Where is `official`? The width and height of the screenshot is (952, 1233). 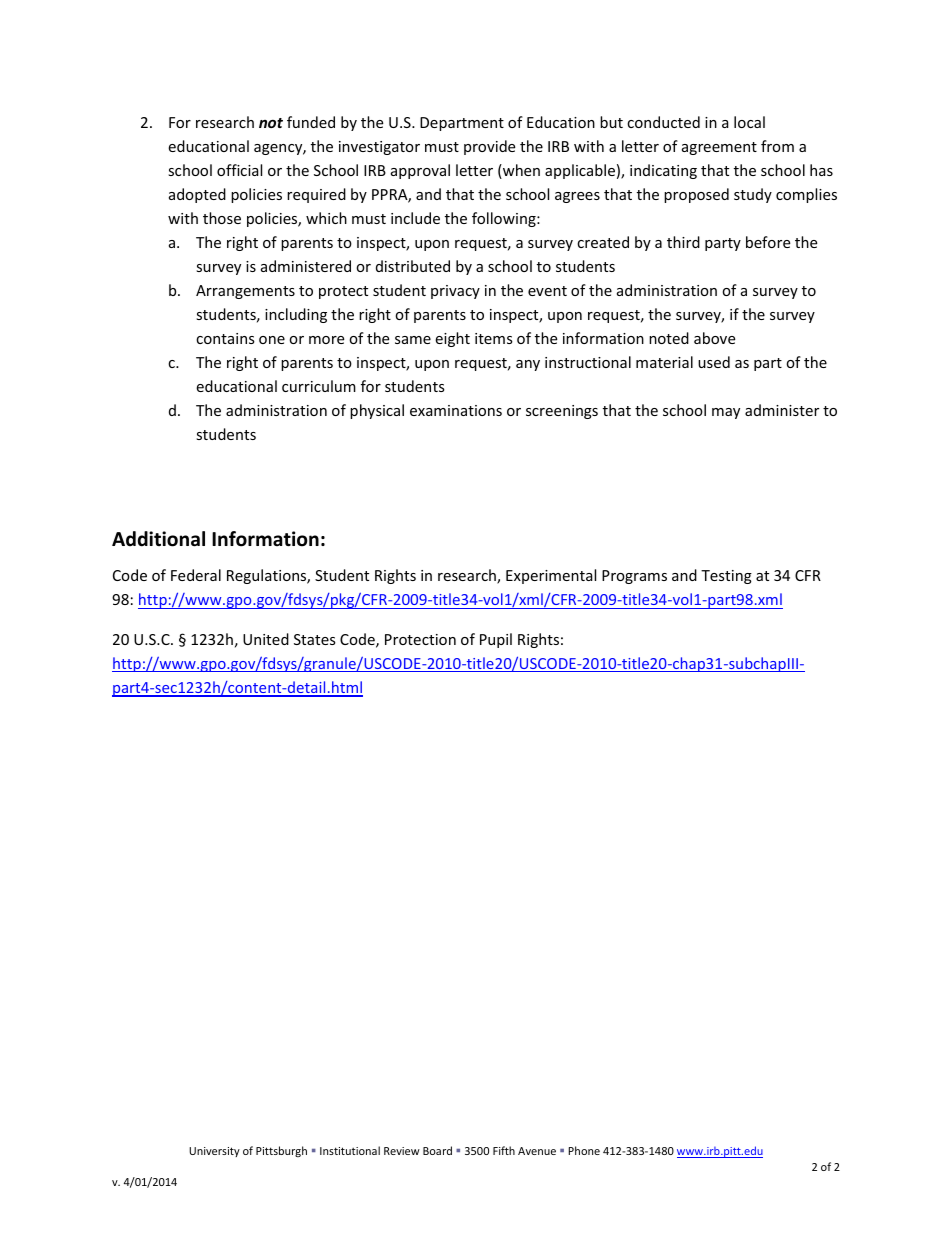 official is located at coordinates (239, 170).
